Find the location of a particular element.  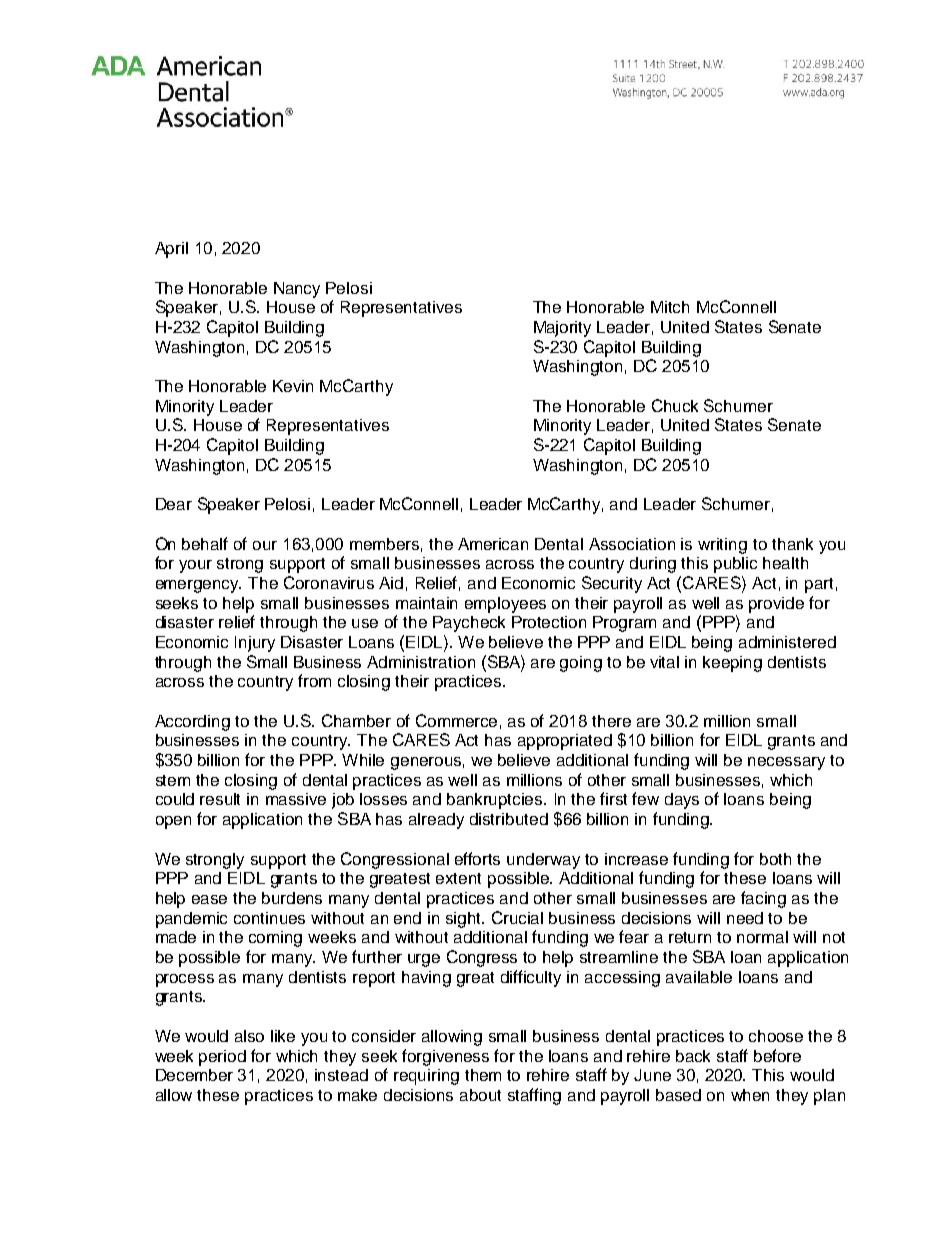

Majority is located at coordinates (562, 329).
